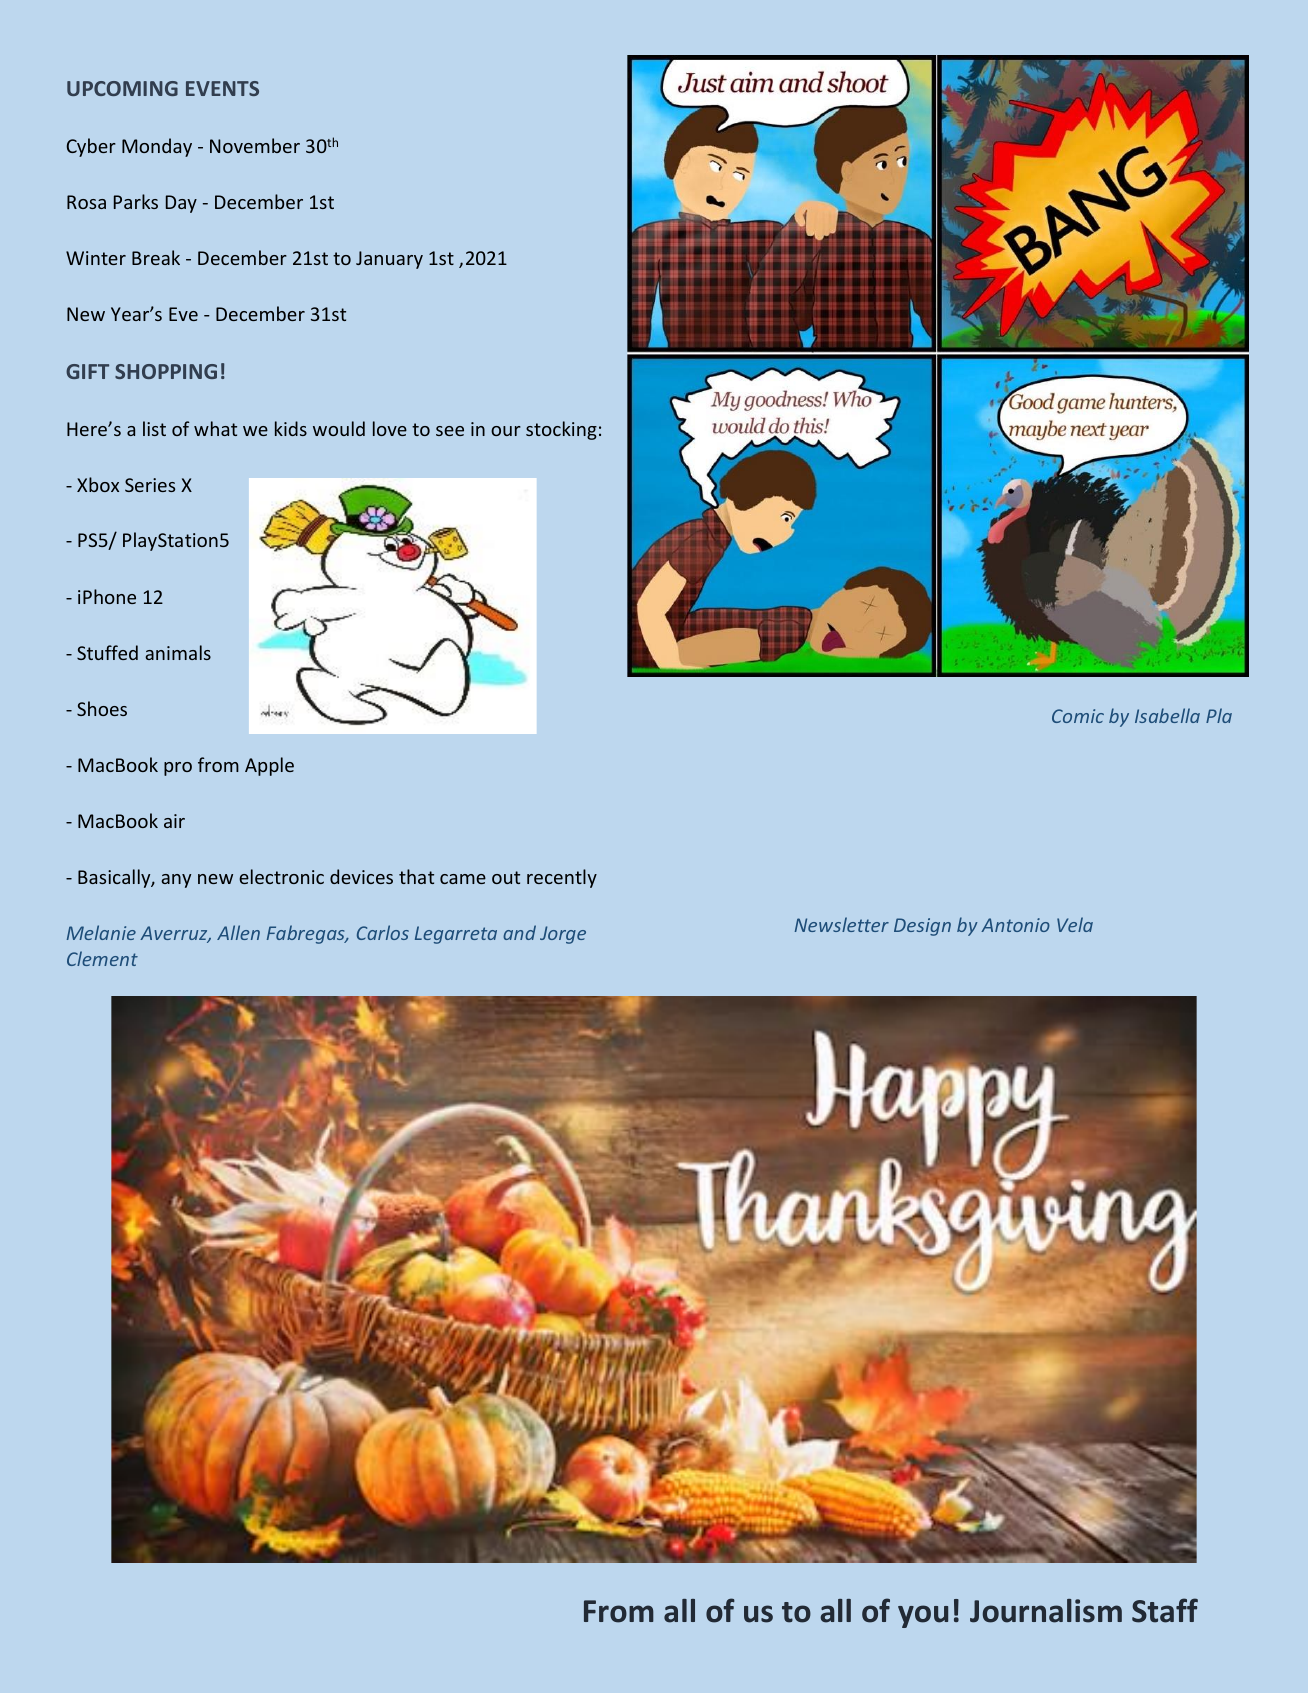 This page has height=1693, width=1308. I want to click on Antonio, so click(1015, 925).
